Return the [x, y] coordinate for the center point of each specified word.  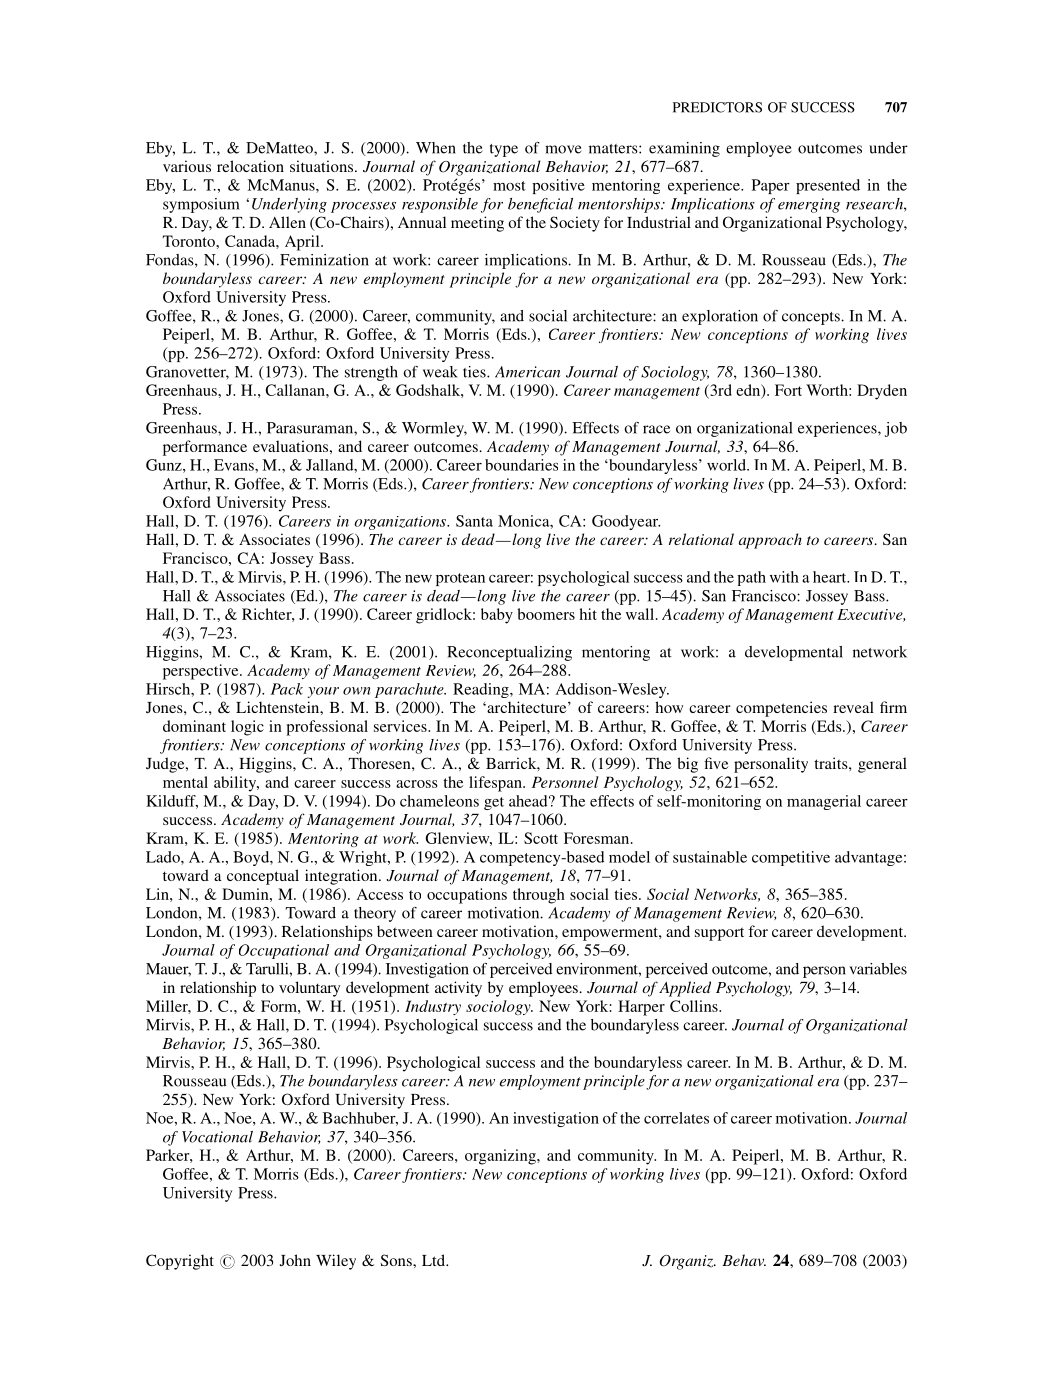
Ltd [434, 1260]
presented [828, 186]
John [295, 1260]
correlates [676, 1118]
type [504, 150]
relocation [250, 166]
